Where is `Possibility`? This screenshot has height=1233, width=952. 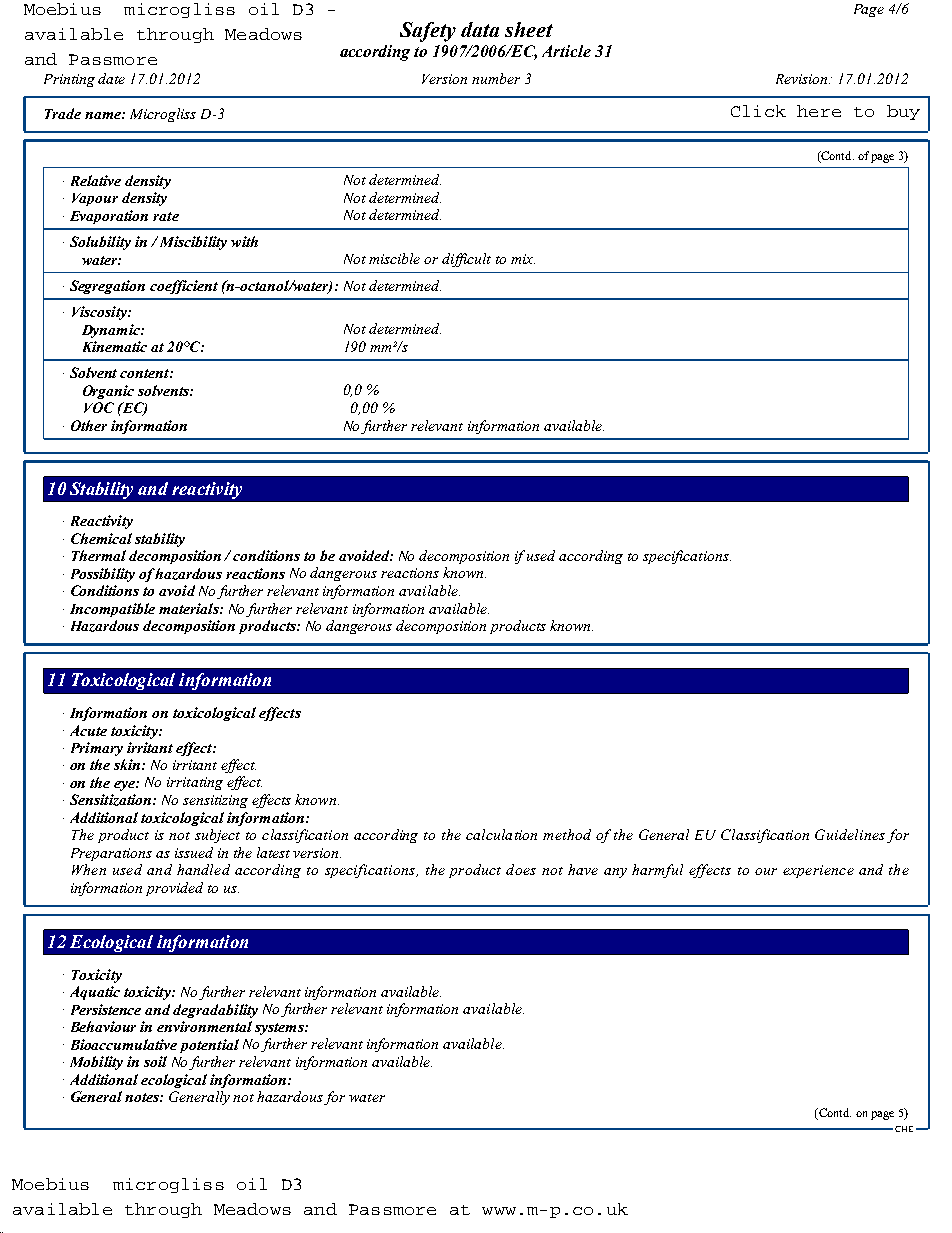
Possibility is located at coordinates (103, 575).
